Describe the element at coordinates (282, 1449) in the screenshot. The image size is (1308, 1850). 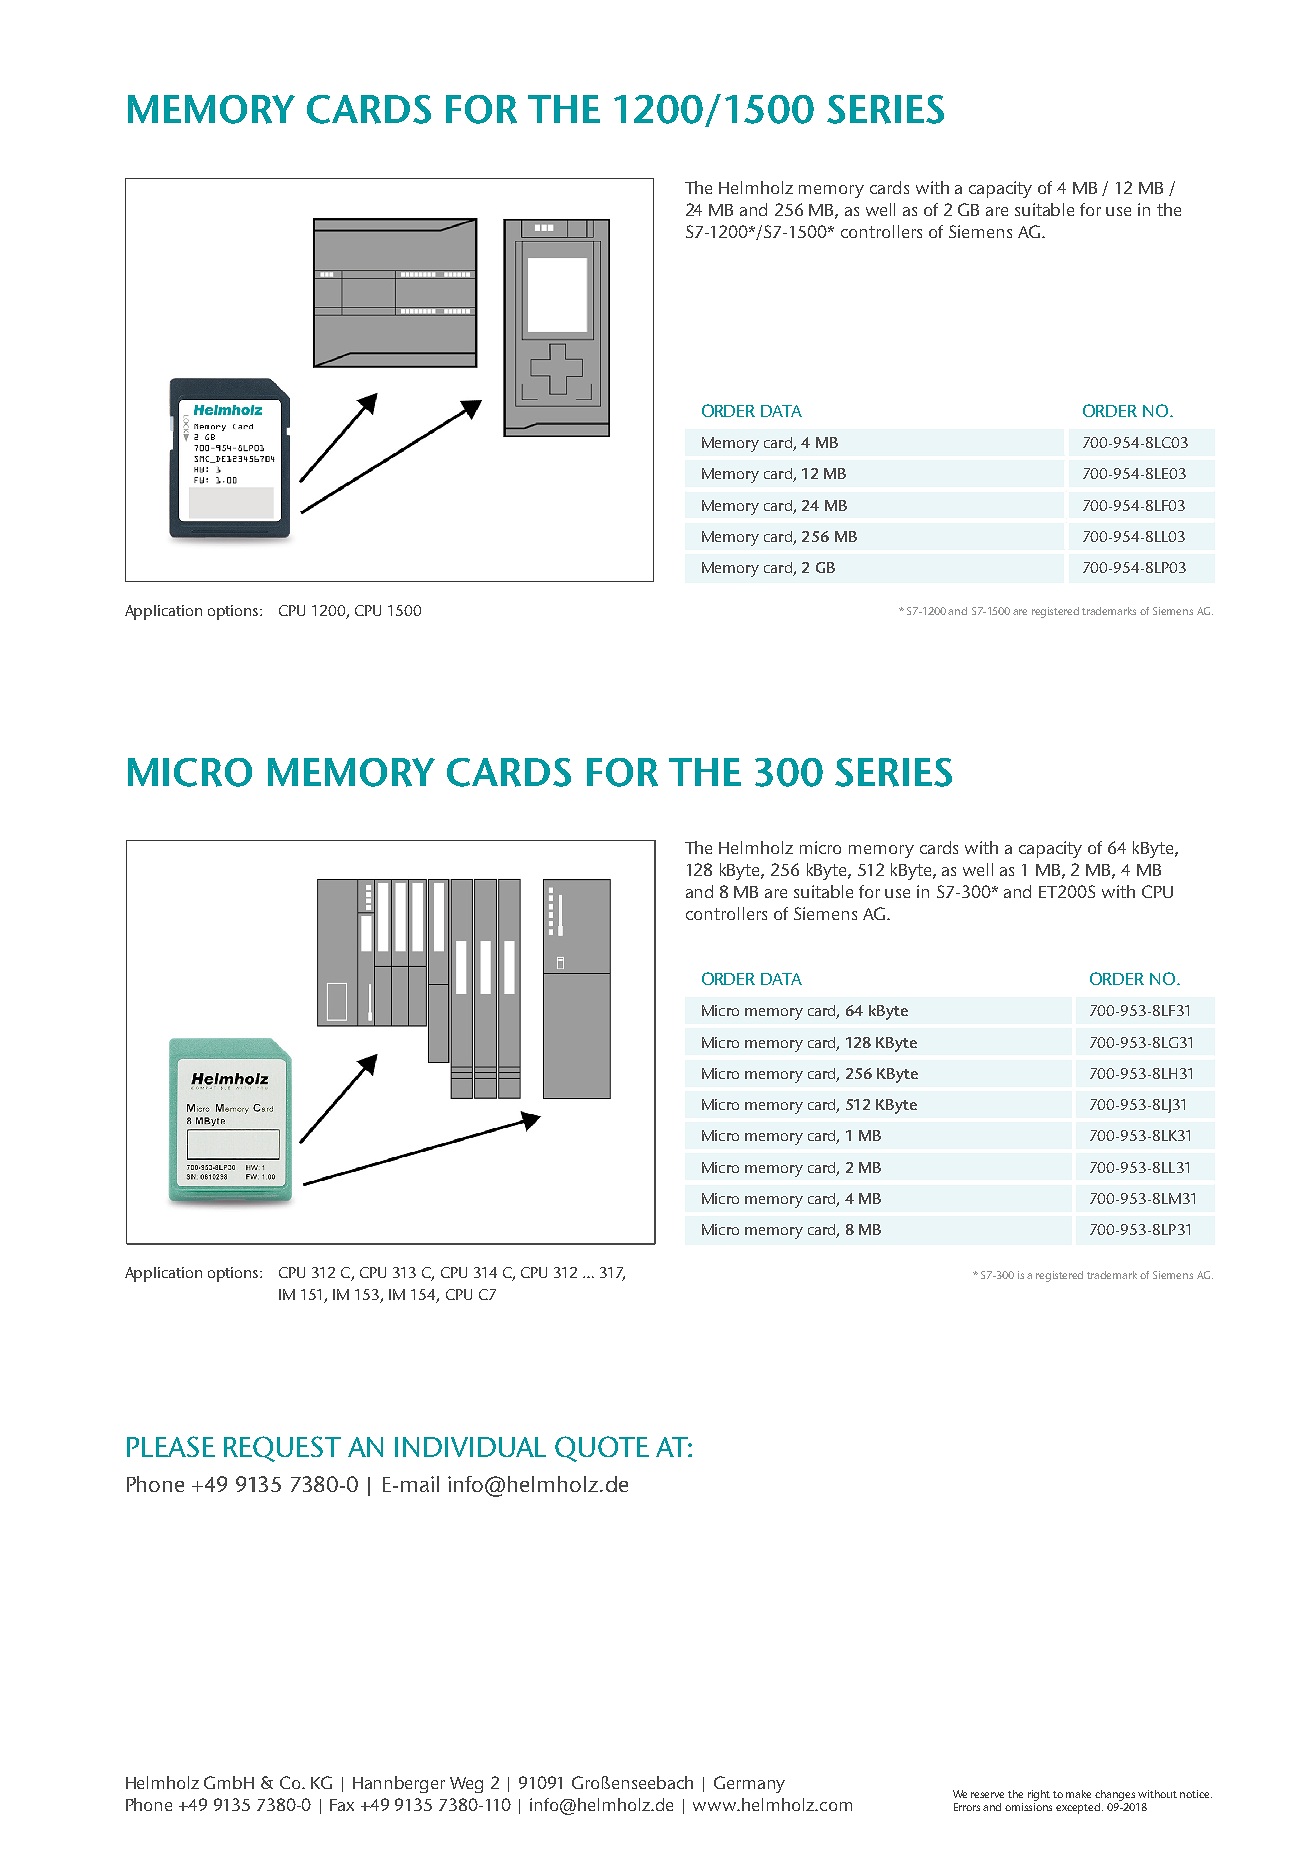
I see `REQUEST` at that location.
